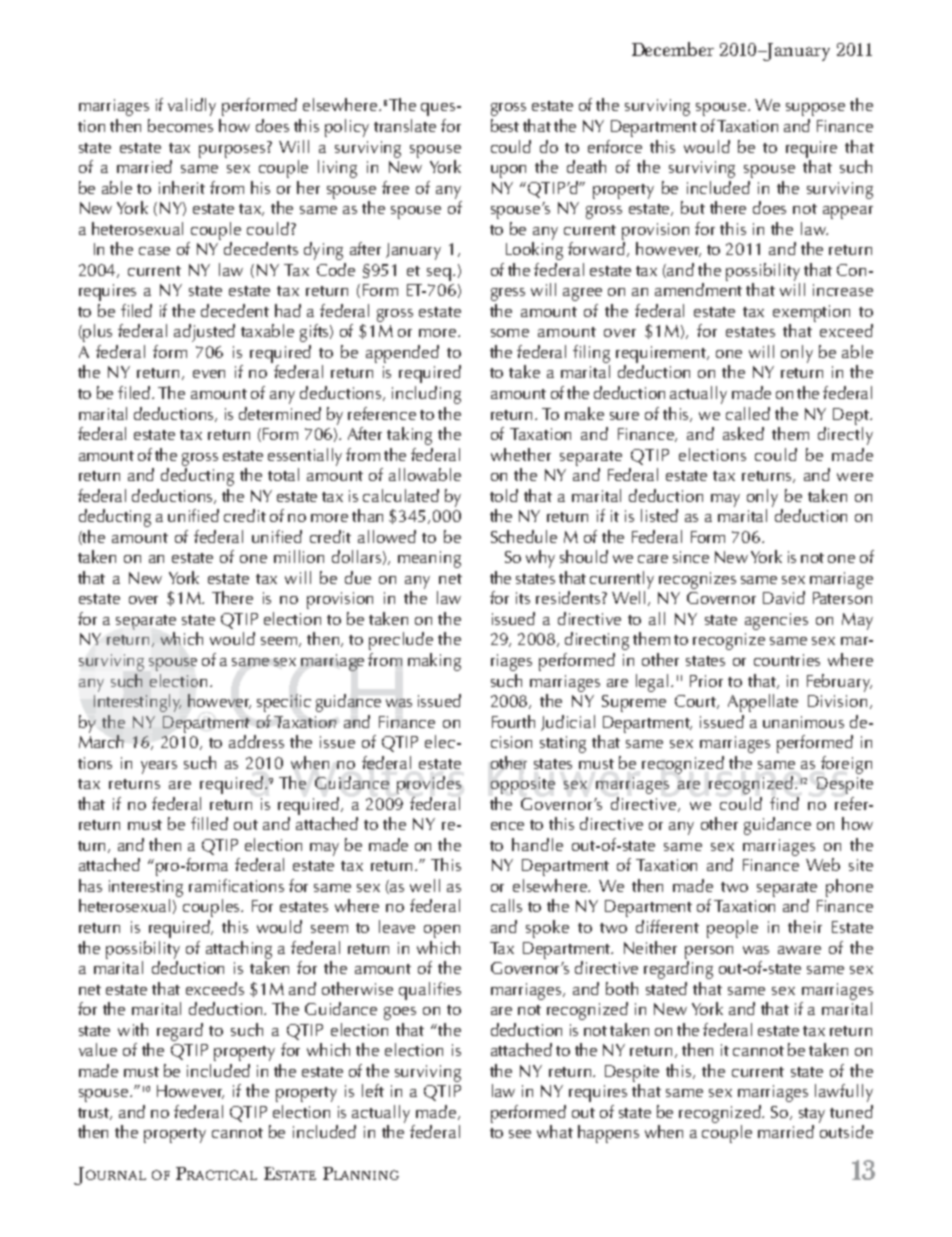  What do you see at coordinates (95, 1114) in the image?
I see `trust` at bounding box center [95, 1114].
